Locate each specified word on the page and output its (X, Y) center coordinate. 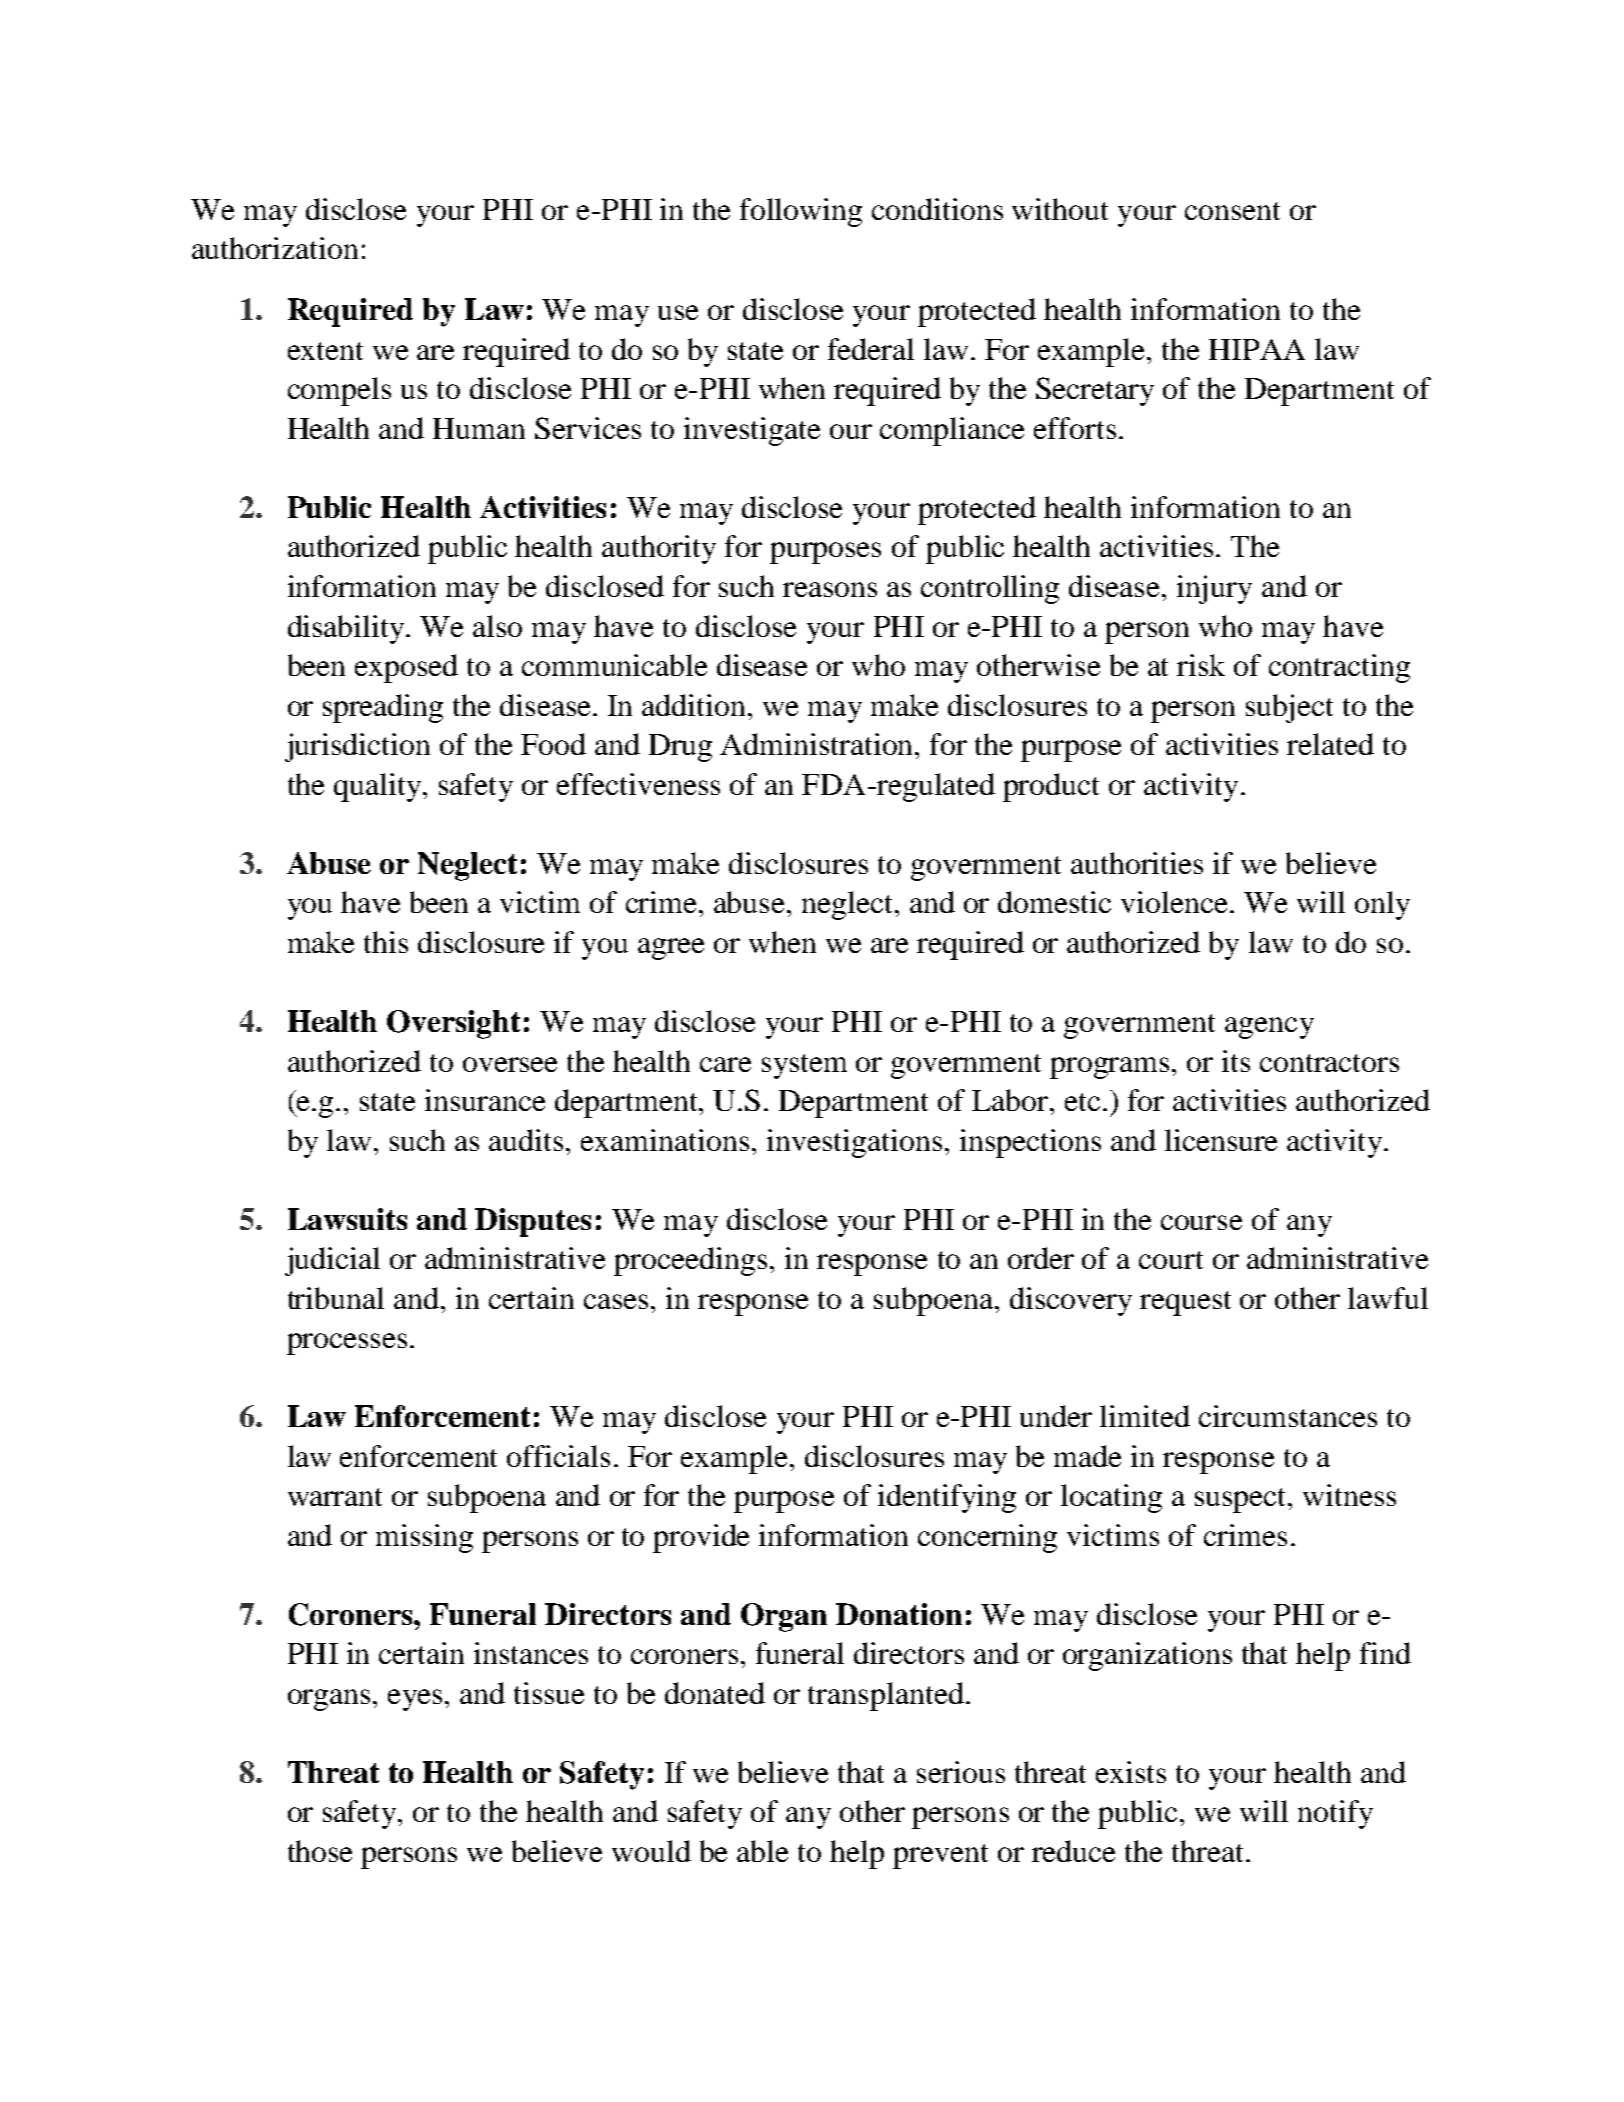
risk (1201, 665)
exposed (406, 668)
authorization (275, 248)
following (801, 212)
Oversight (453, 1024)
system (804, 1066)
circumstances (1288, 1416)
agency (1269, 1028)
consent (1232, 211)
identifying (947, 1498)
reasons (830, 589)
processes (347, 1344)
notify (1335, 1814)
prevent (940, 1856)
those (320, 1851)
